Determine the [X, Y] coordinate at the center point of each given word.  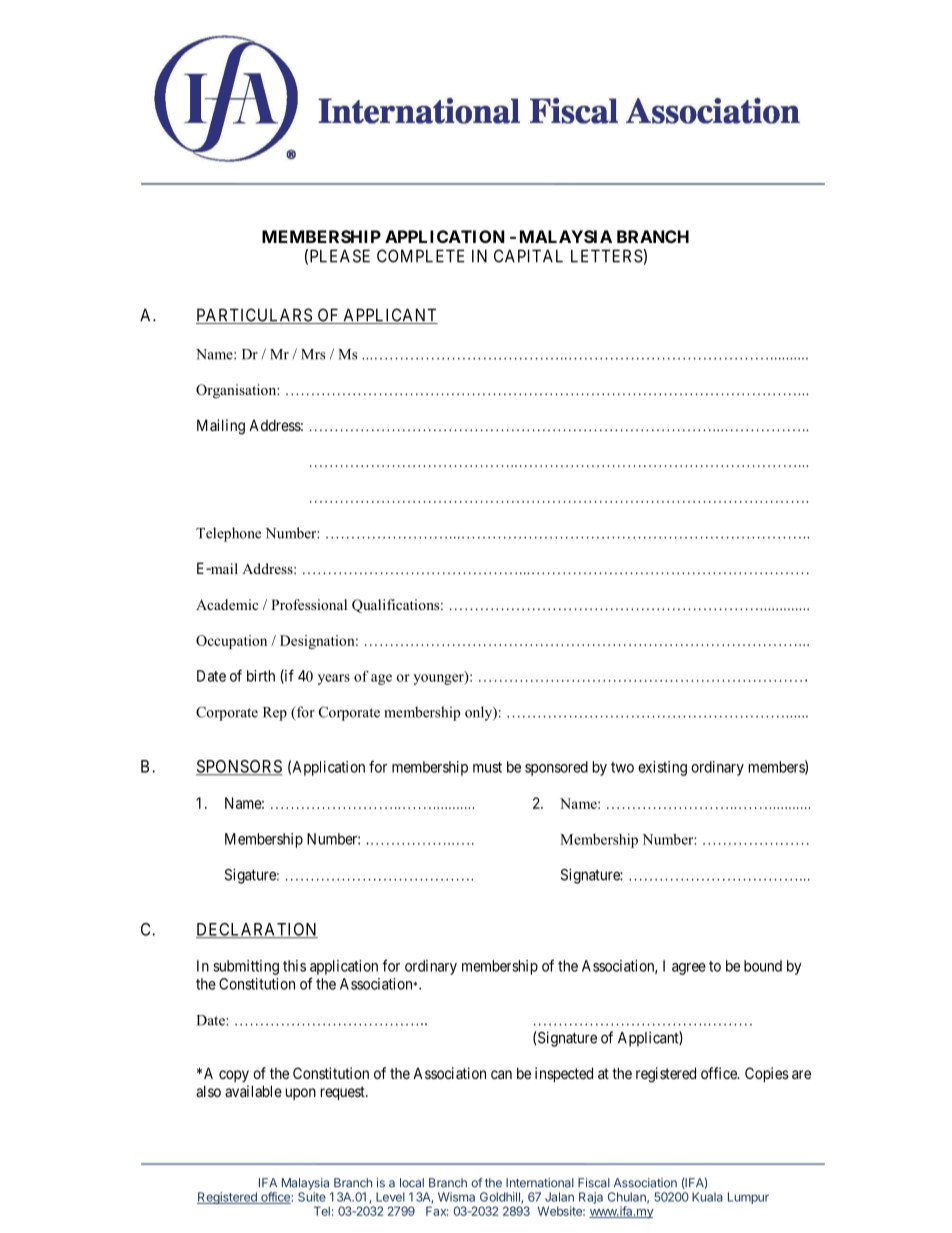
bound [763, 966]
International [540, 1183]
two [622, 767]
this [294, 966]
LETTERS [607, 256]
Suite [312, 1197]
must [487, 767]
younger [439, 678]
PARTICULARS [255, 316]
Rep [275, 714]
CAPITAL [528, 256]
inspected [564, 1074]
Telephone [228, 534]
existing [662, 768]
